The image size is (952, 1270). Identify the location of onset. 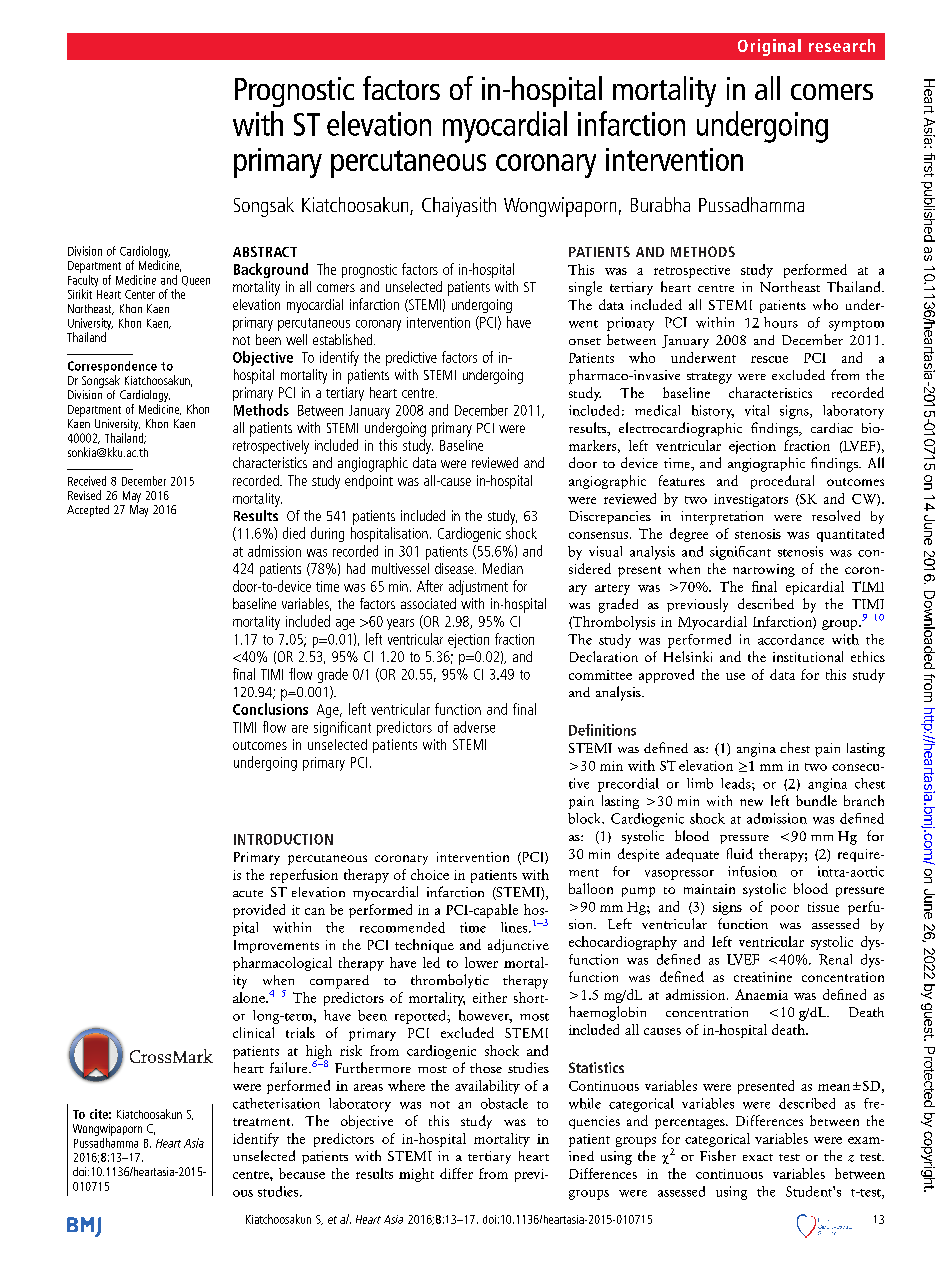
(585, 341).
